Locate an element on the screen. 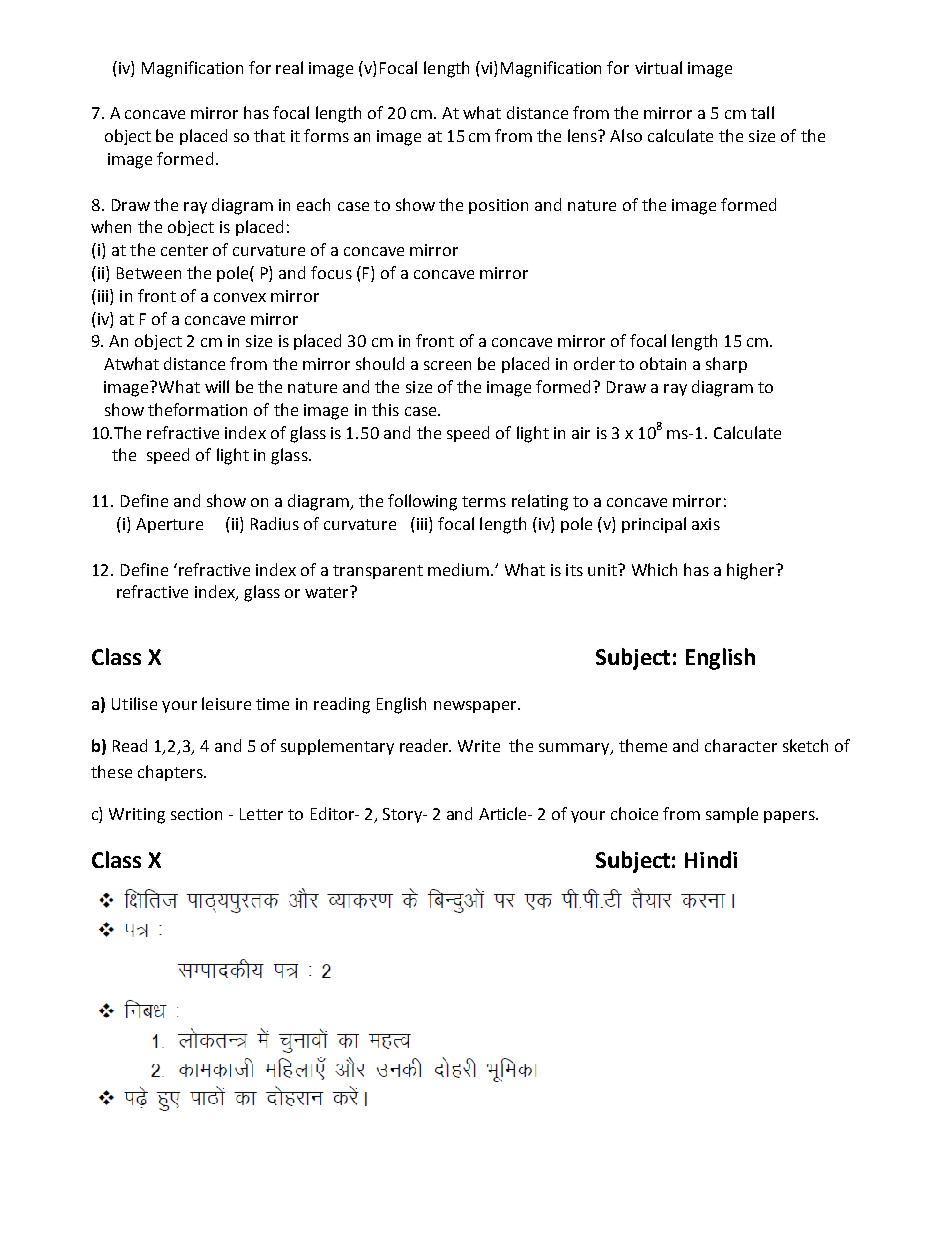  tall is located at coordinates (762, 112).
